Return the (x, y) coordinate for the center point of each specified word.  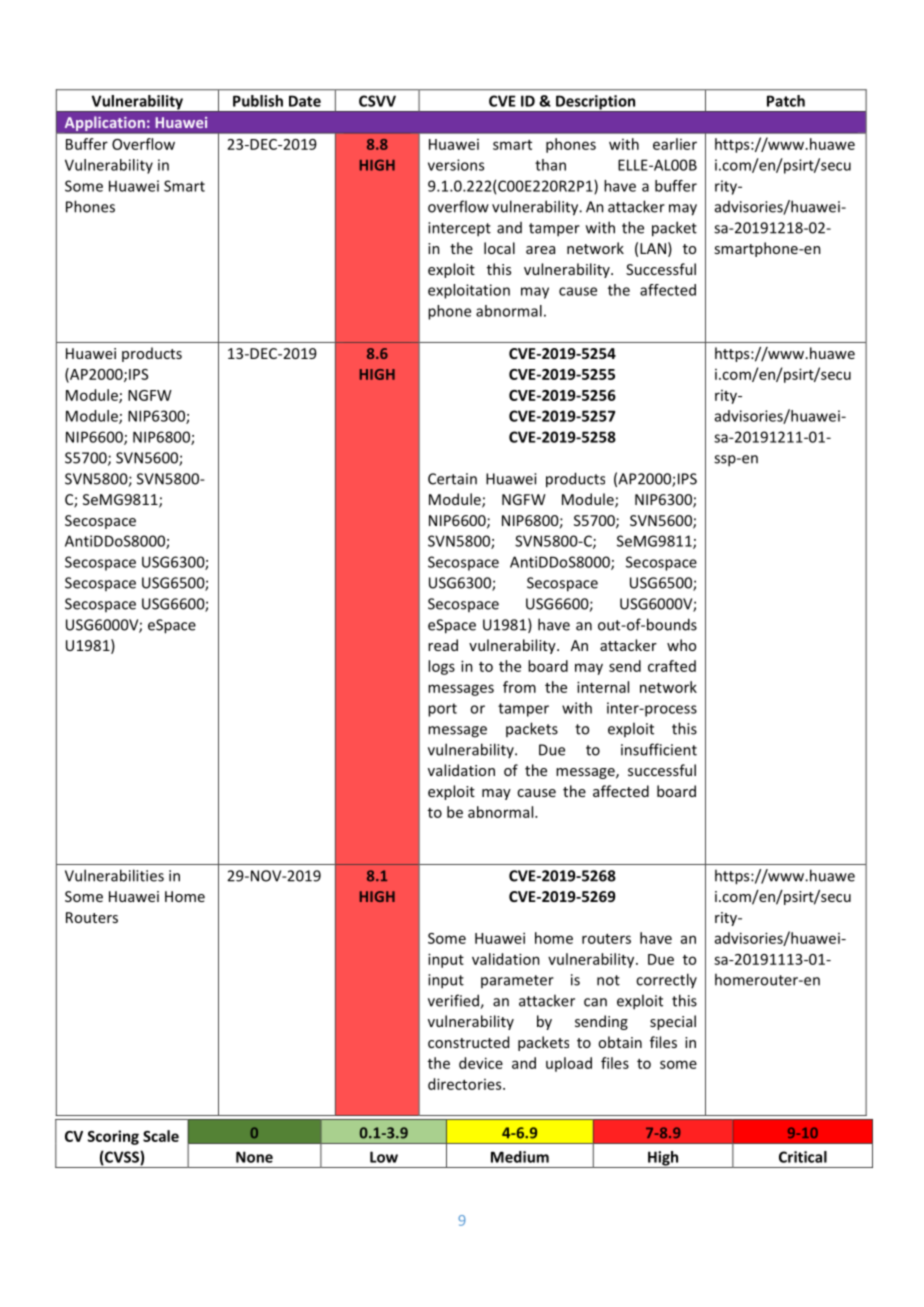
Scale (161, 1136)
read (443, 645)
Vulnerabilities (114, 875)
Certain (452, 479)
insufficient (659, 749)
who (681, 645)
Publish (258, 101)
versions (456, 165)
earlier (675, 144)
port (442, 710)
